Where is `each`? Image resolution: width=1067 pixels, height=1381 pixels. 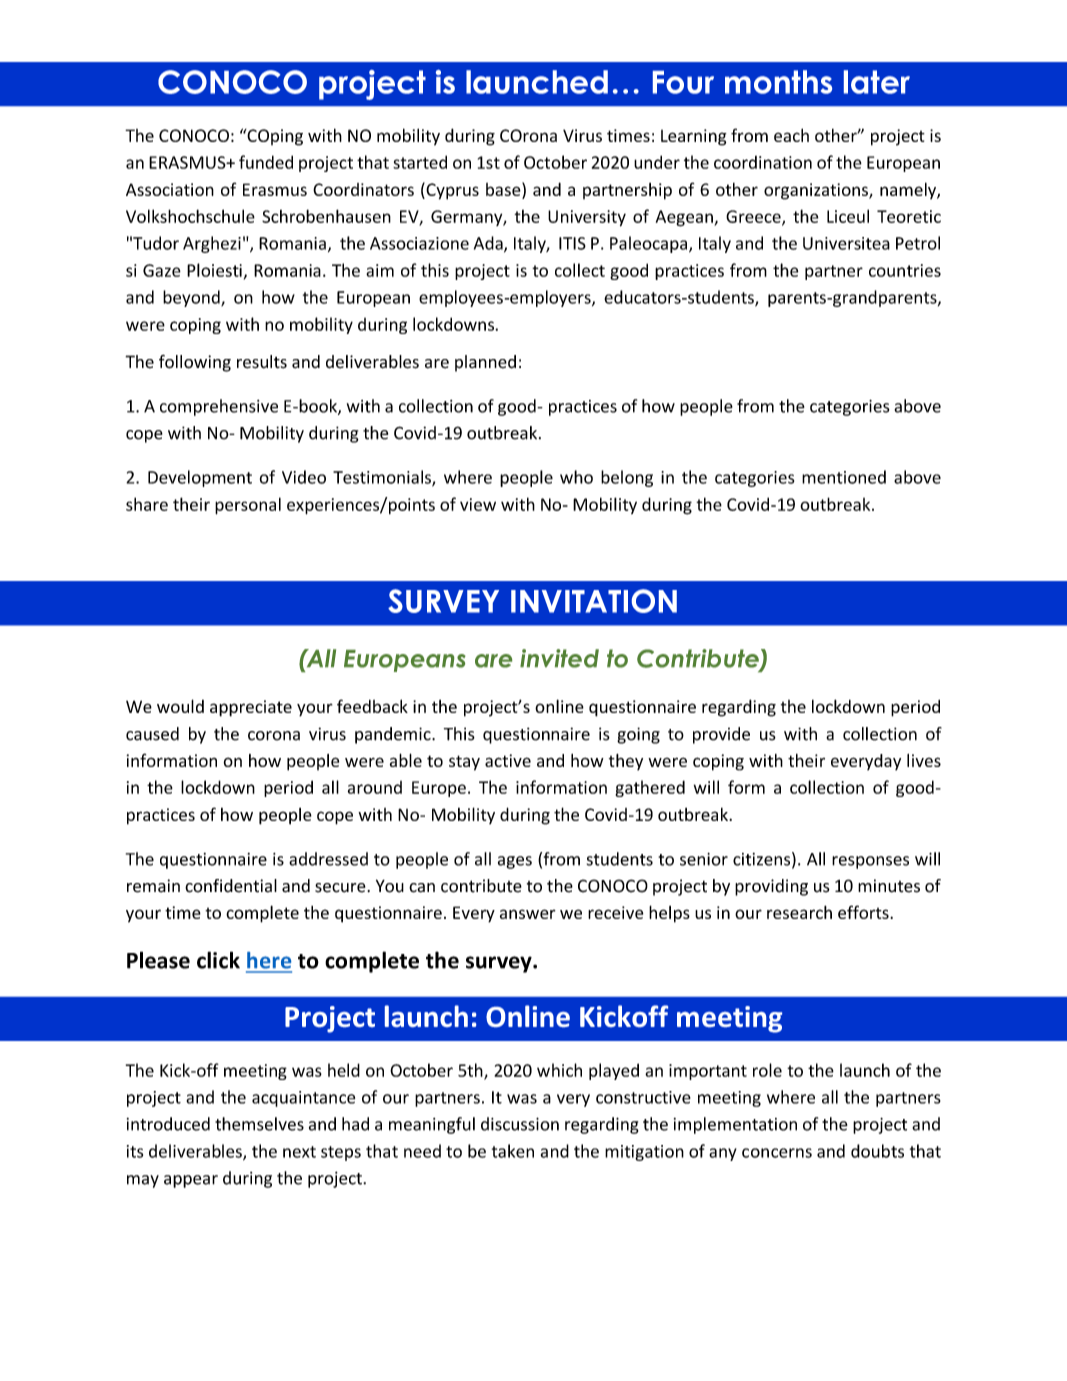 each is located at coordinates (791, 135).
